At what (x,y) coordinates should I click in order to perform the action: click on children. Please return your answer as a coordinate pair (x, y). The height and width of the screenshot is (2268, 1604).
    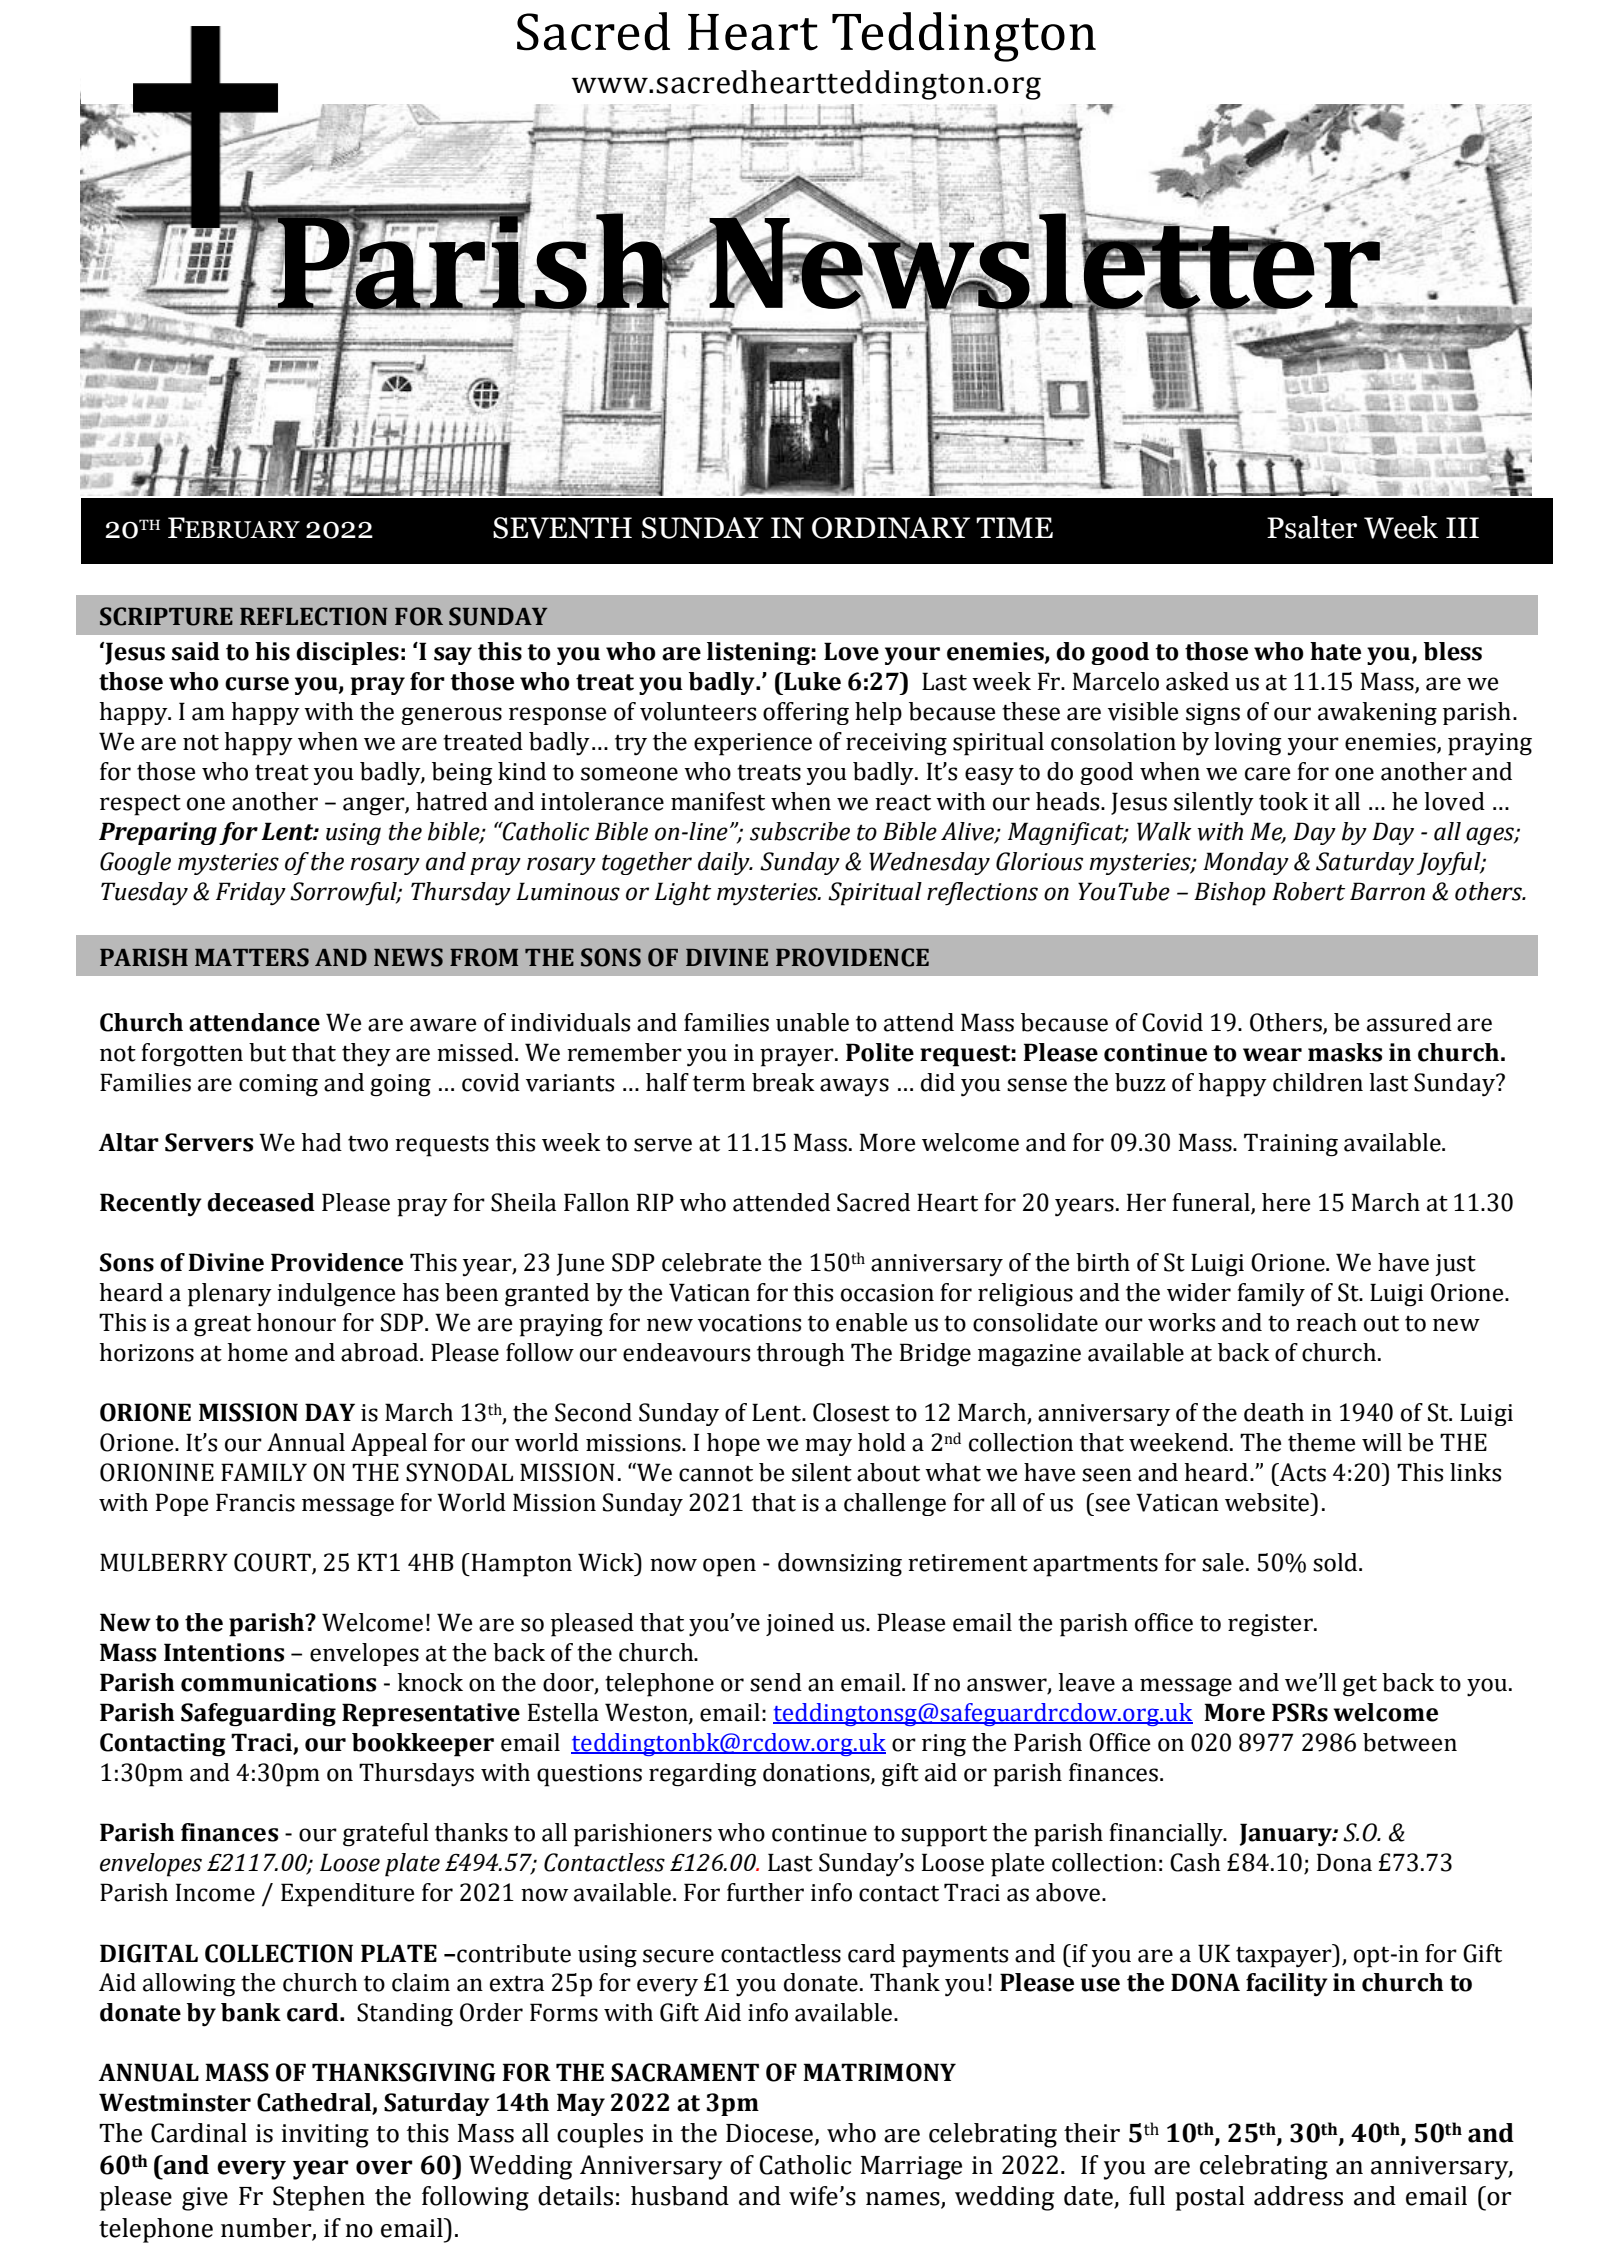
    Looking at the image, I should click on (1318, 1082).
